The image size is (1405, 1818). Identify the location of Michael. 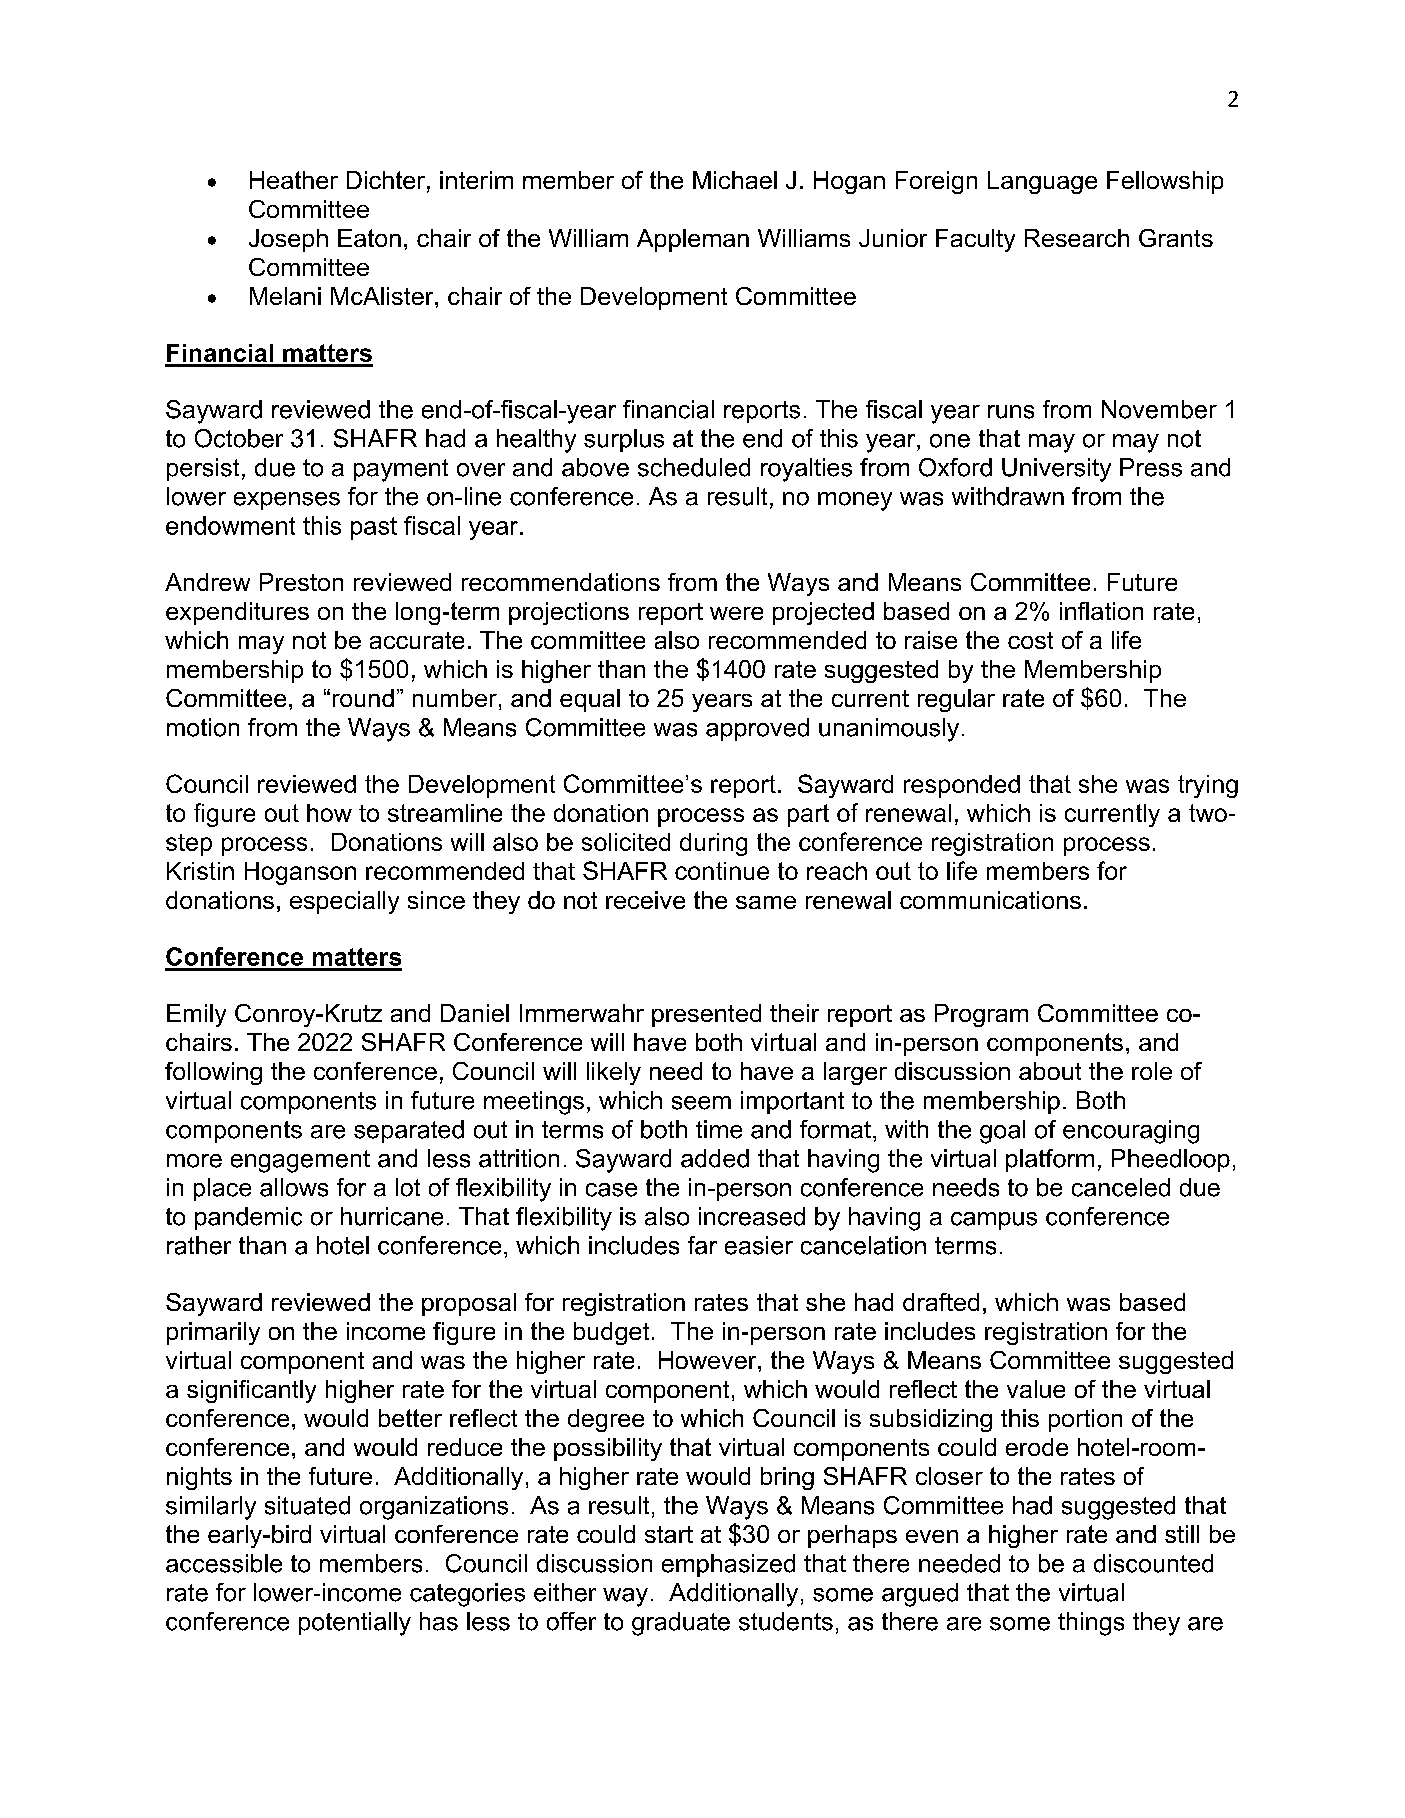
(735, 180).
